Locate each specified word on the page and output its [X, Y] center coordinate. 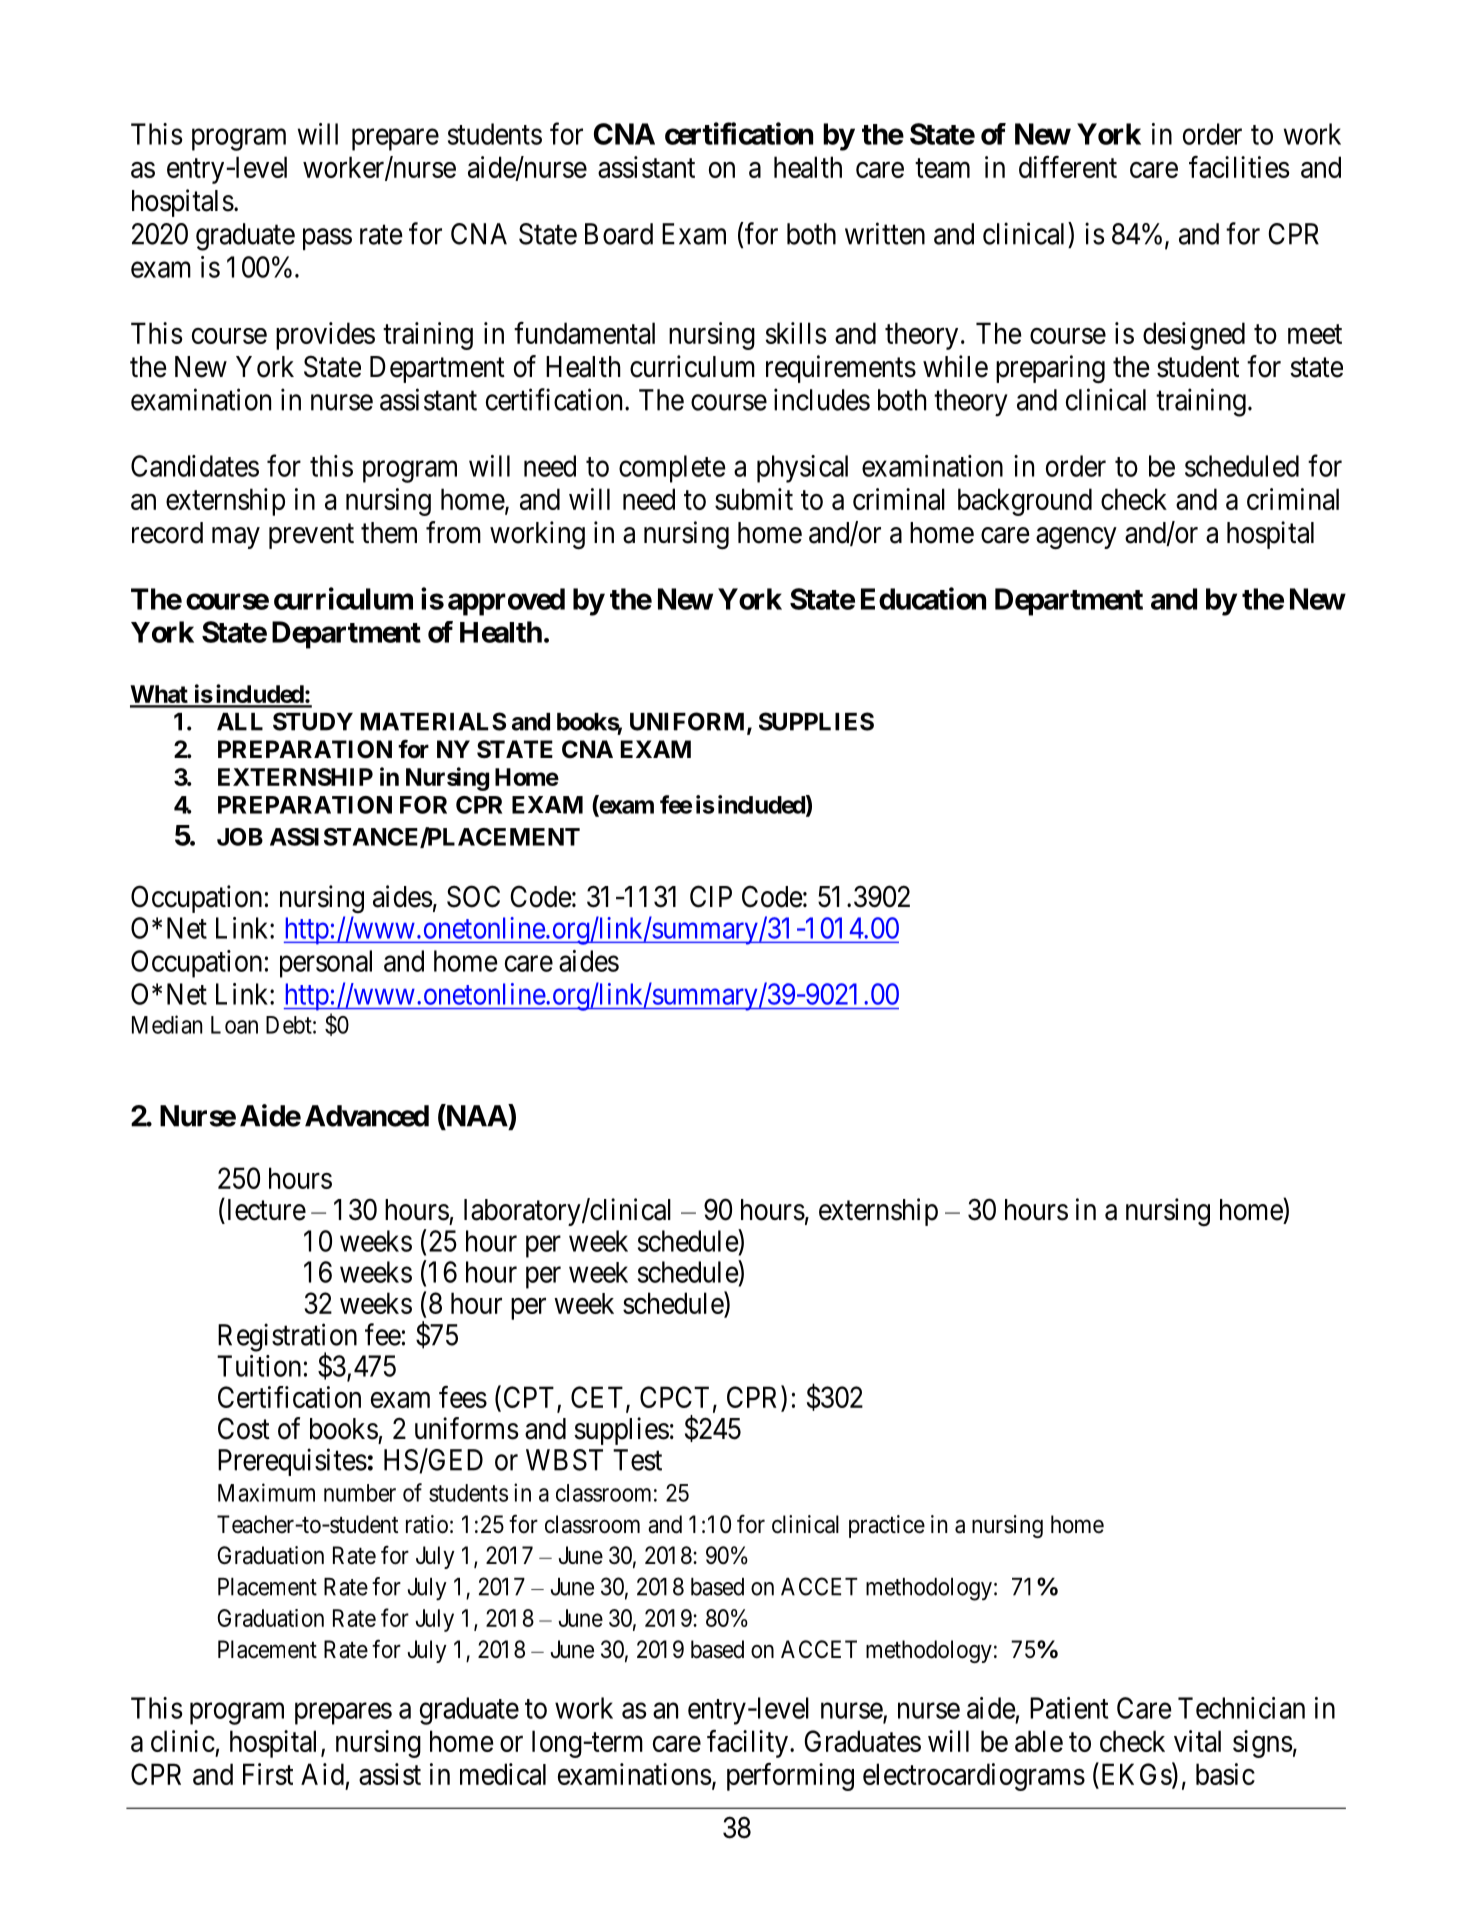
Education [923, 598]
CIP [711, 896]
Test [637, 1460]
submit [754, 499]
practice [887, 1526]
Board [619, 234]
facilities [1239, 167]
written [885, 233]
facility [747, 1744]
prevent [311, 536]
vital [1197, 1741]
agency [1076, 538]
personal [326, 964]
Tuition [259, 1366]
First [268, 1774]
